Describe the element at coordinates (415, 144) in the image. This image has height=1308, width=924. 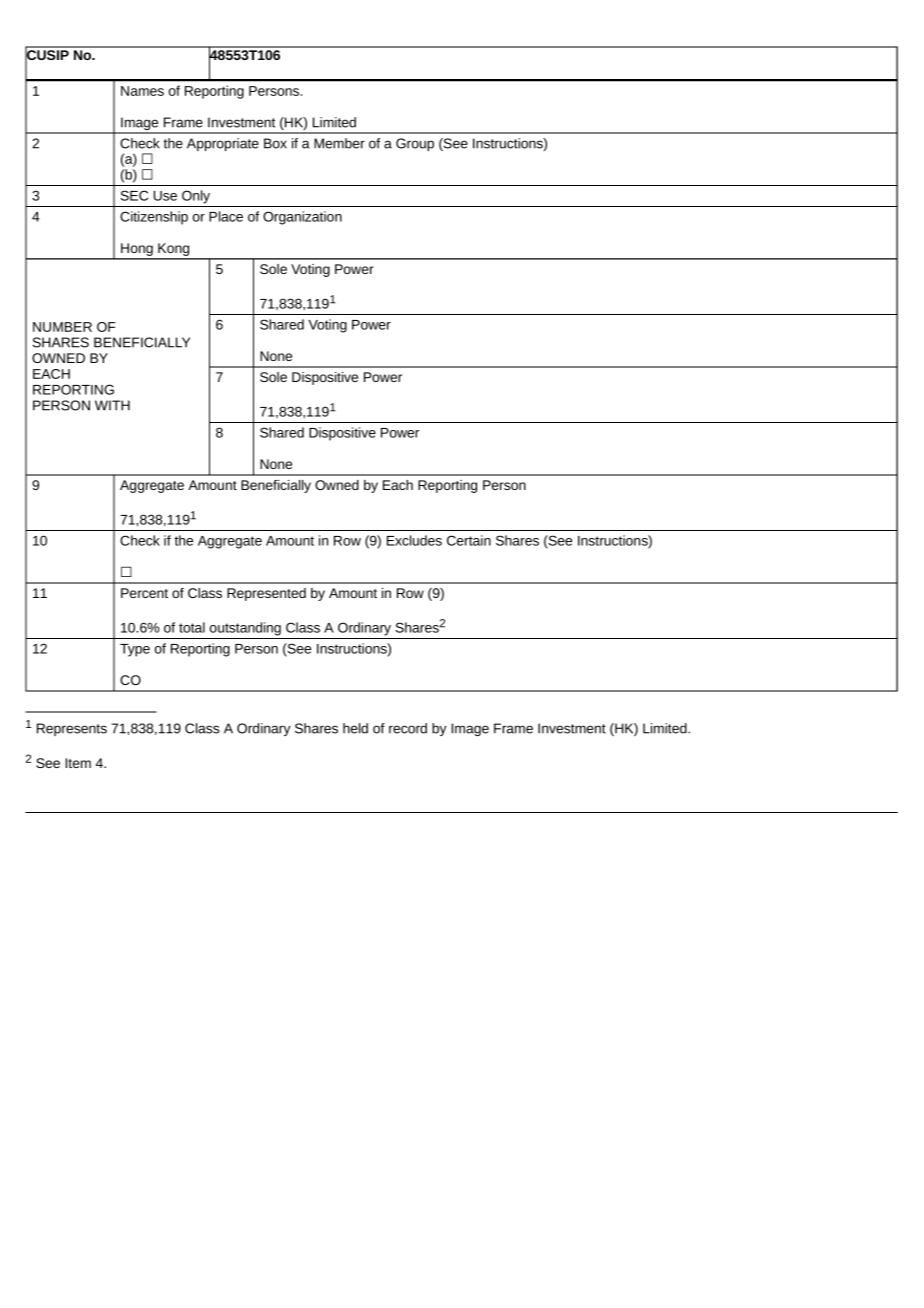
I see `Group` at that location.
